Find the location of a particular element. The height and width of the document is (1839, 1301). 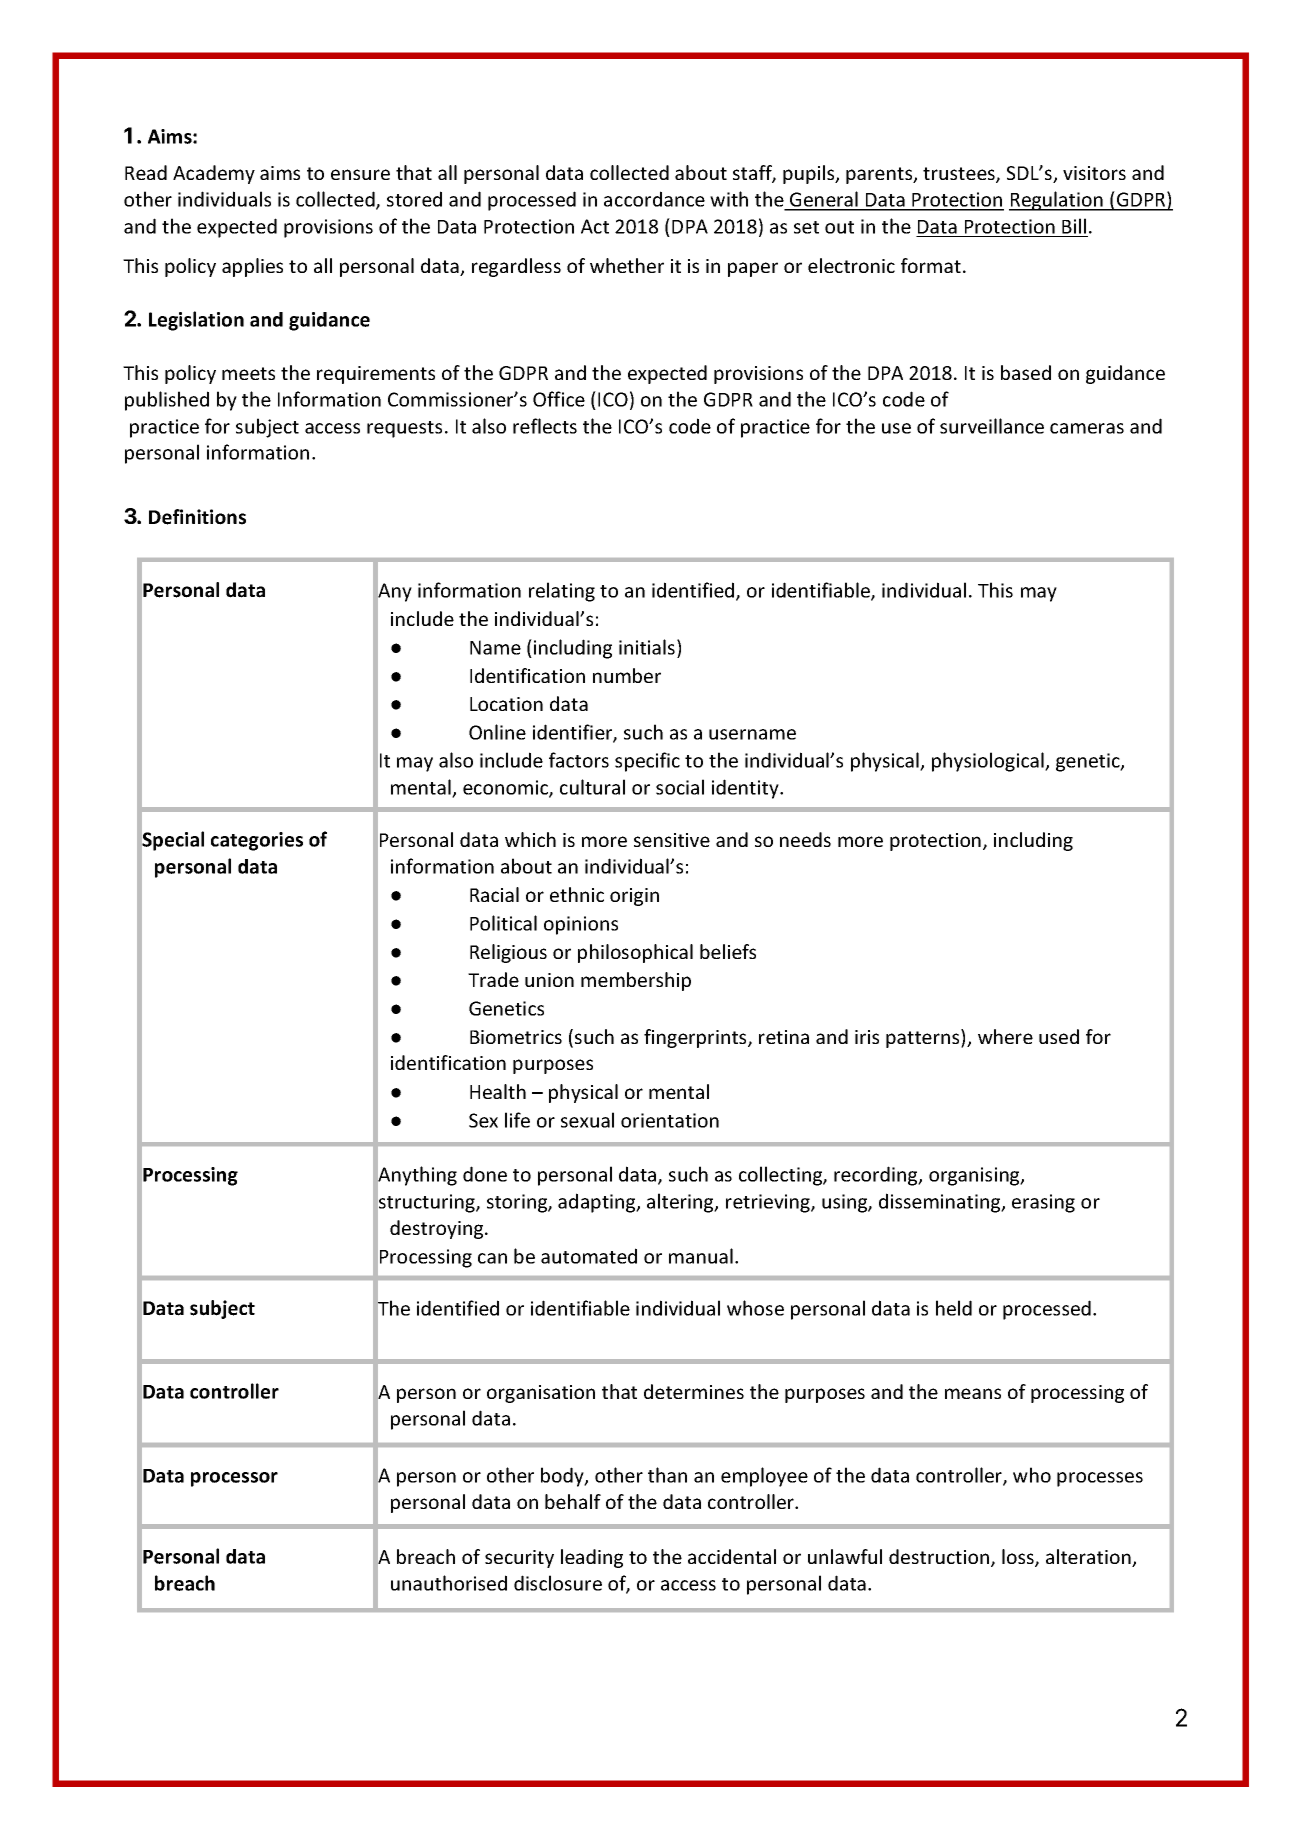

loss is located at coordinates (1019, 1558).
